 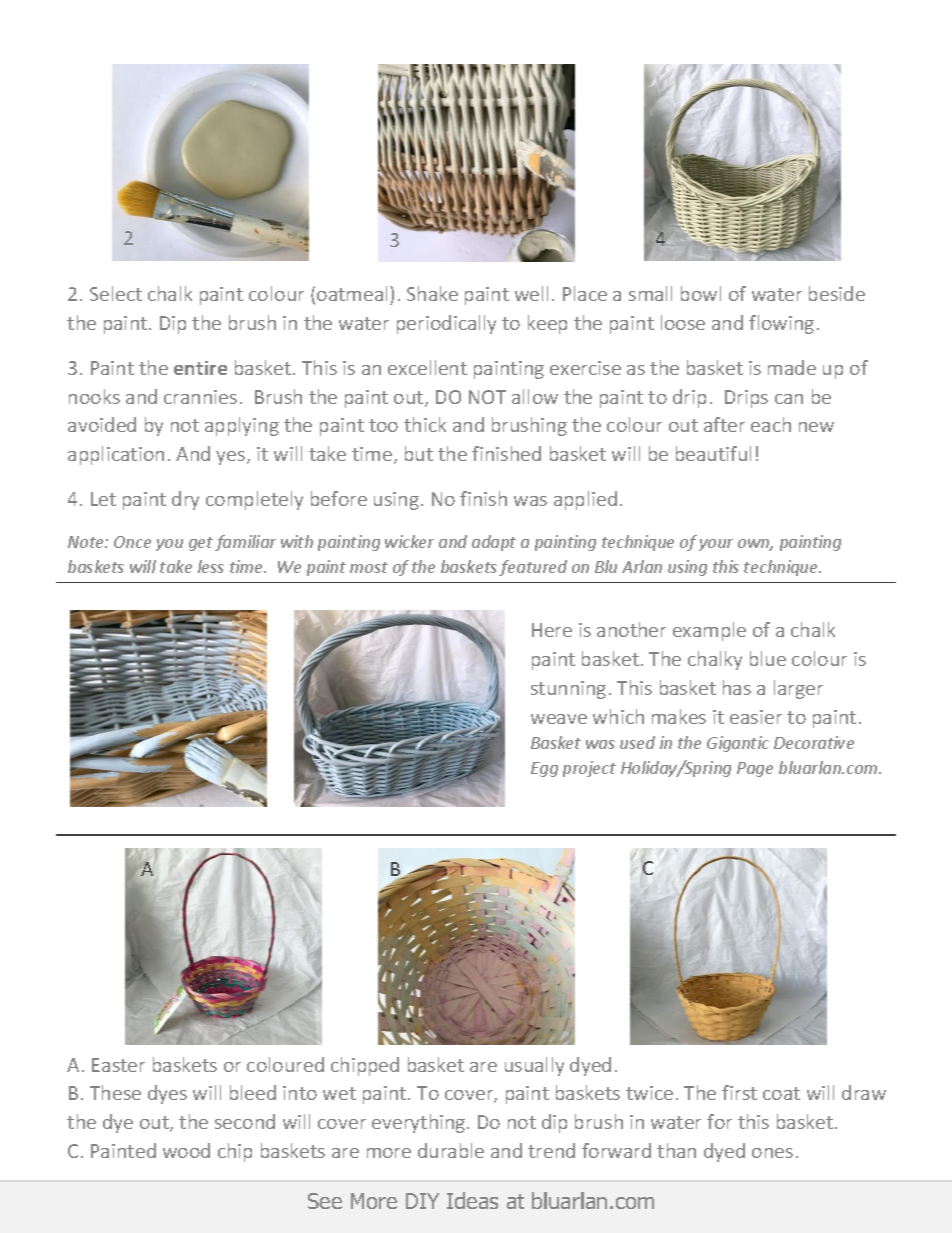 What do you see at coordinates (446, 324) in the screenshot?
I see `periodically` at bounding box center [446, 324].
